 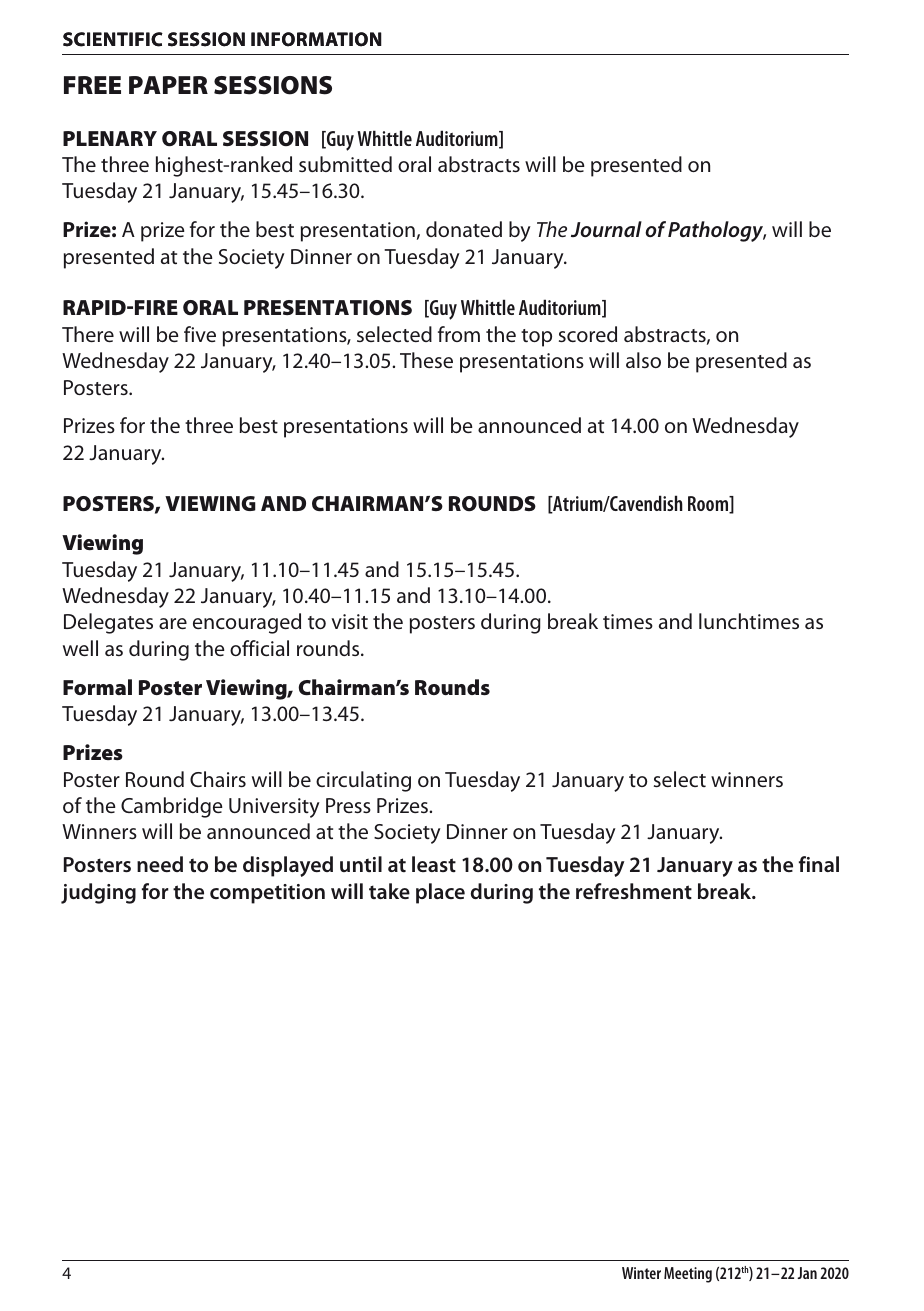 I want to click on are, so click(x=173, y=623).
